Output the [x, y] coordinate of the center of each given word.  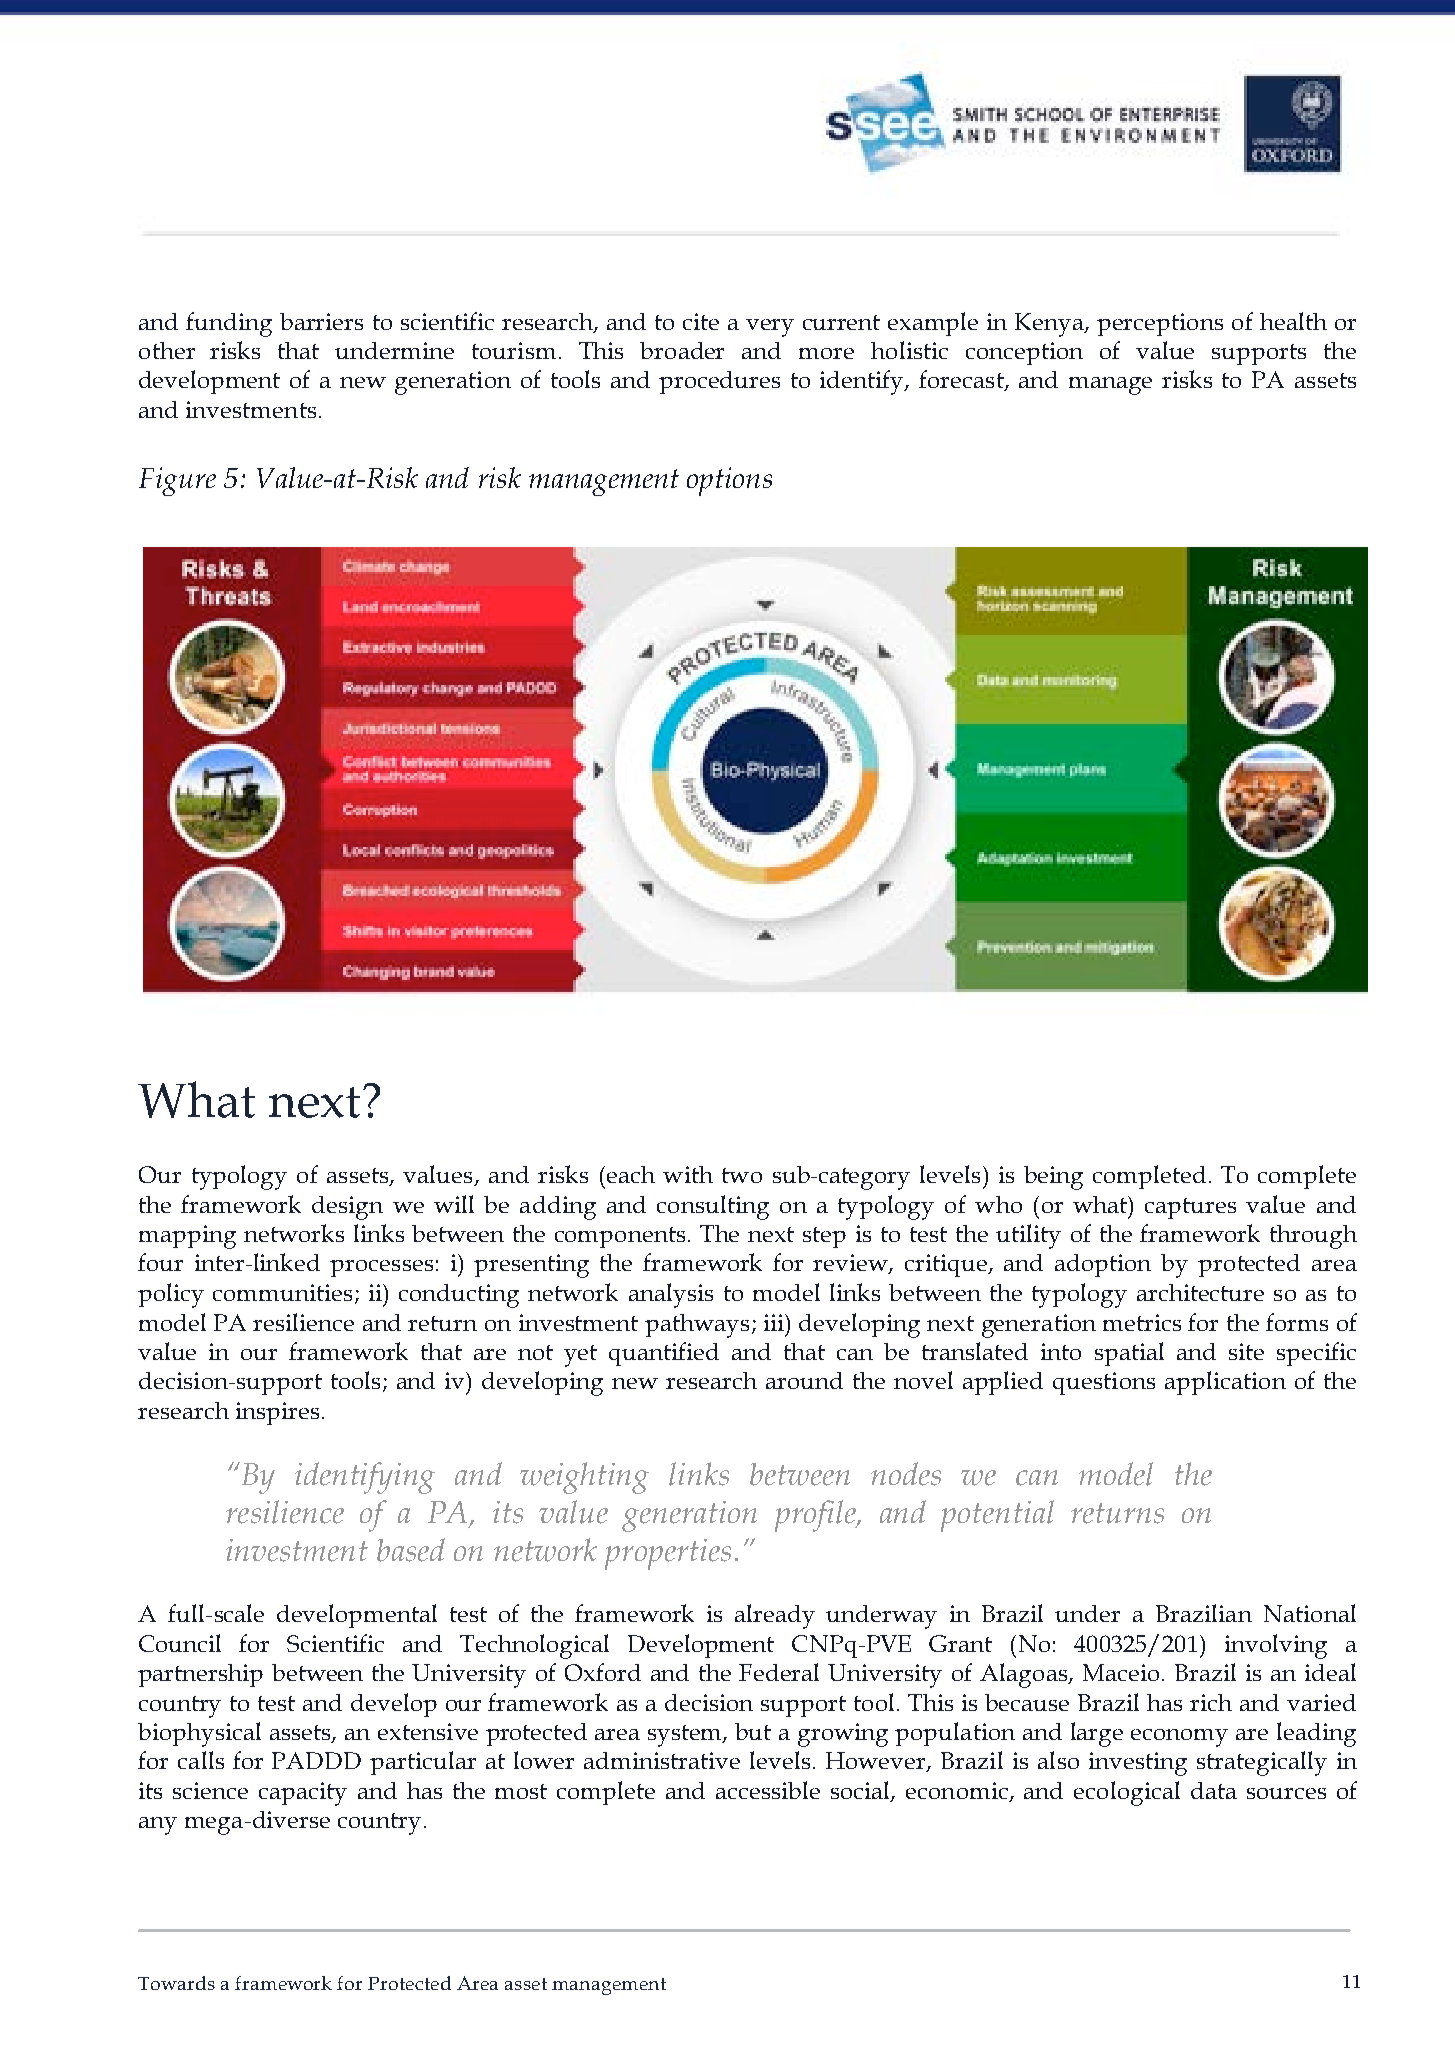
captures [1190, 1208]
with [688, 1174]
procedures [719, 382]
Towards [176, 1983]
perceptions [1160, 324]
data [1214, 1790]
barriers [321, 321]
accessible [768, 1790]
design [347, 1208]
